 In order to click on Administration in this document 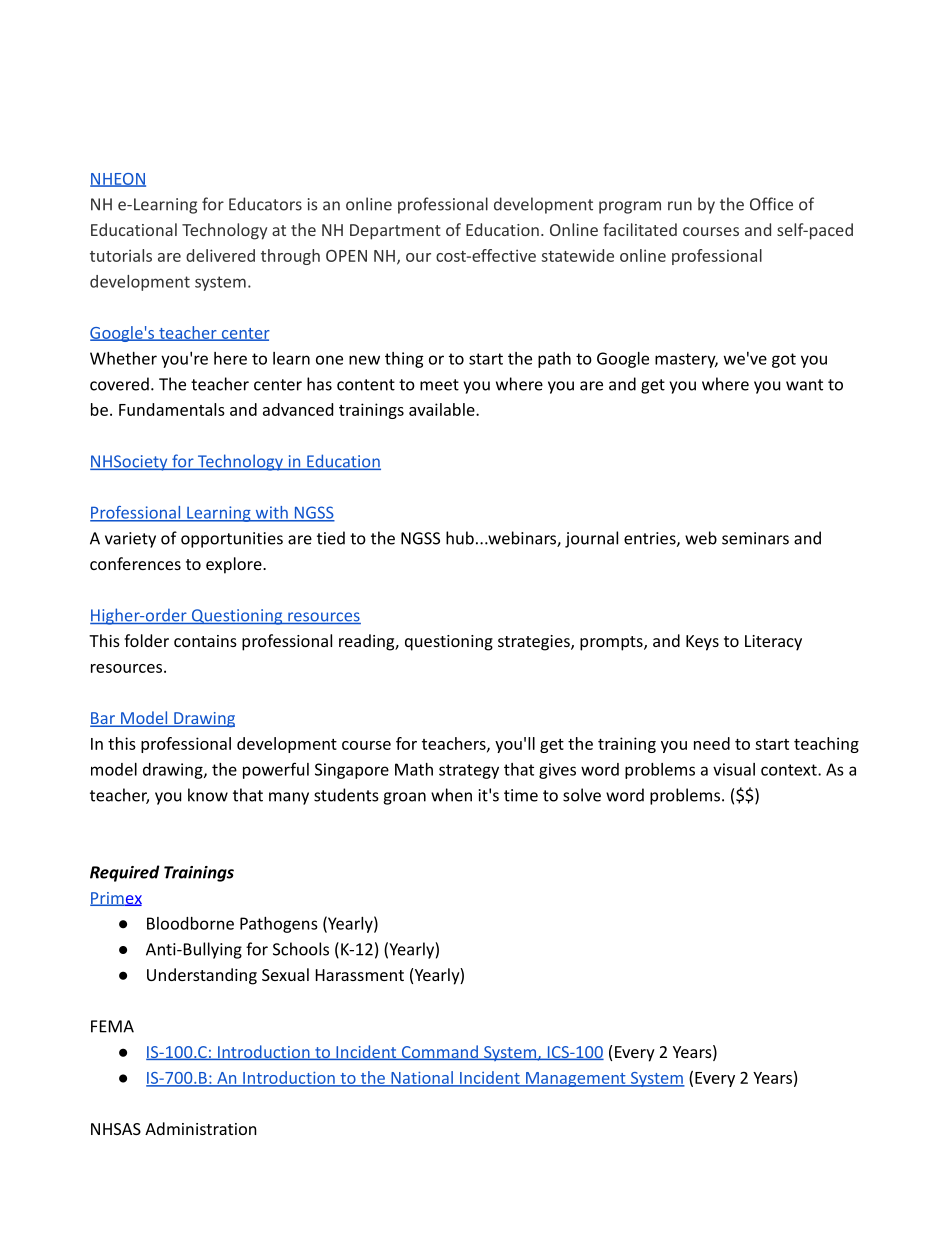, I will do `click(201, 1128)`.
